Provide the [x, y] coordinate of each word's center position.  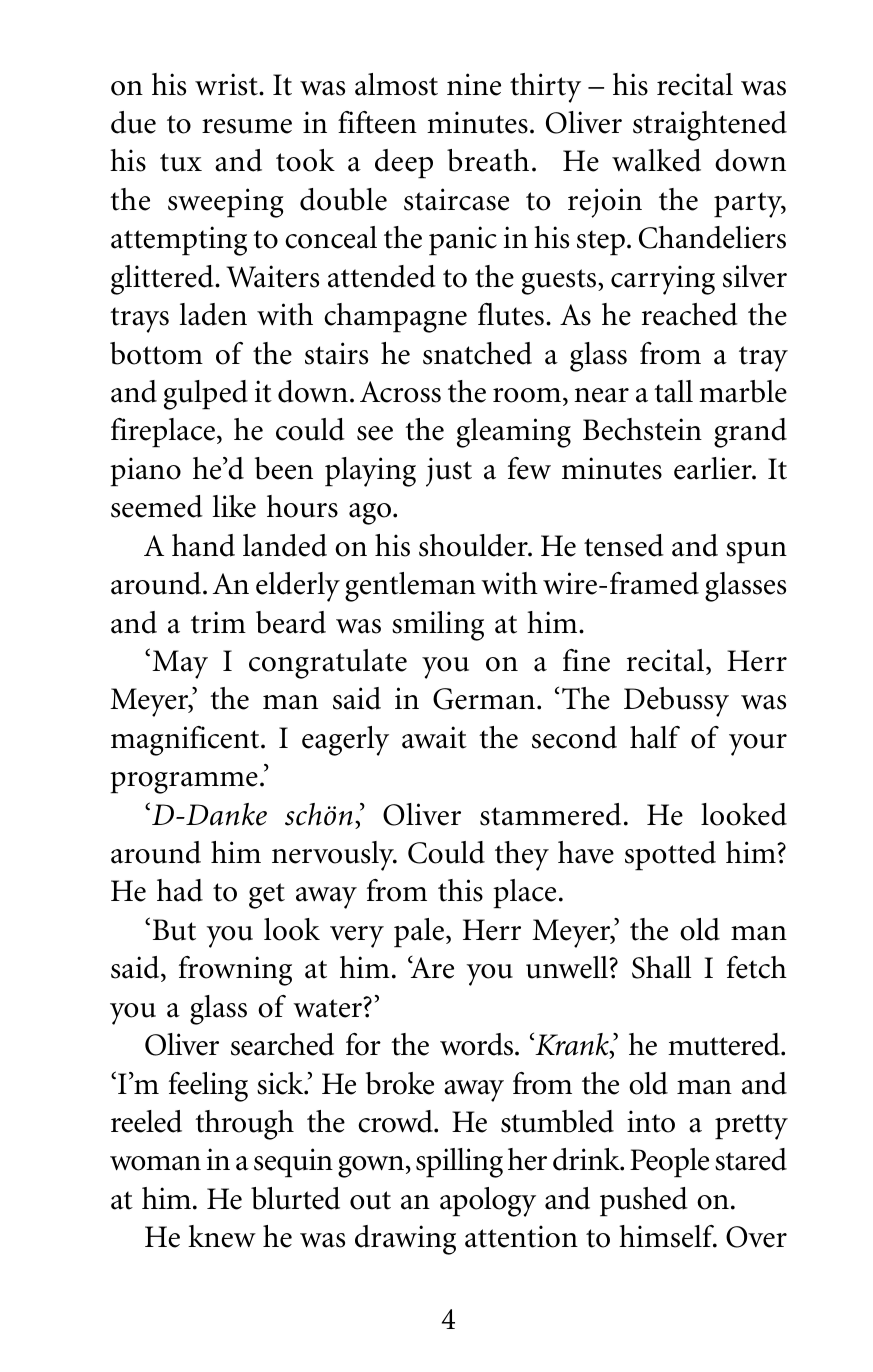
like [234, 506]
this [460, 890]
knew [222, 1236]
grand [750, 433]
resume [247, 126]
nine [474, 84]
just [449, 472]
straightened [710, 126]
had [180, 890]
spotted [670, 856]
